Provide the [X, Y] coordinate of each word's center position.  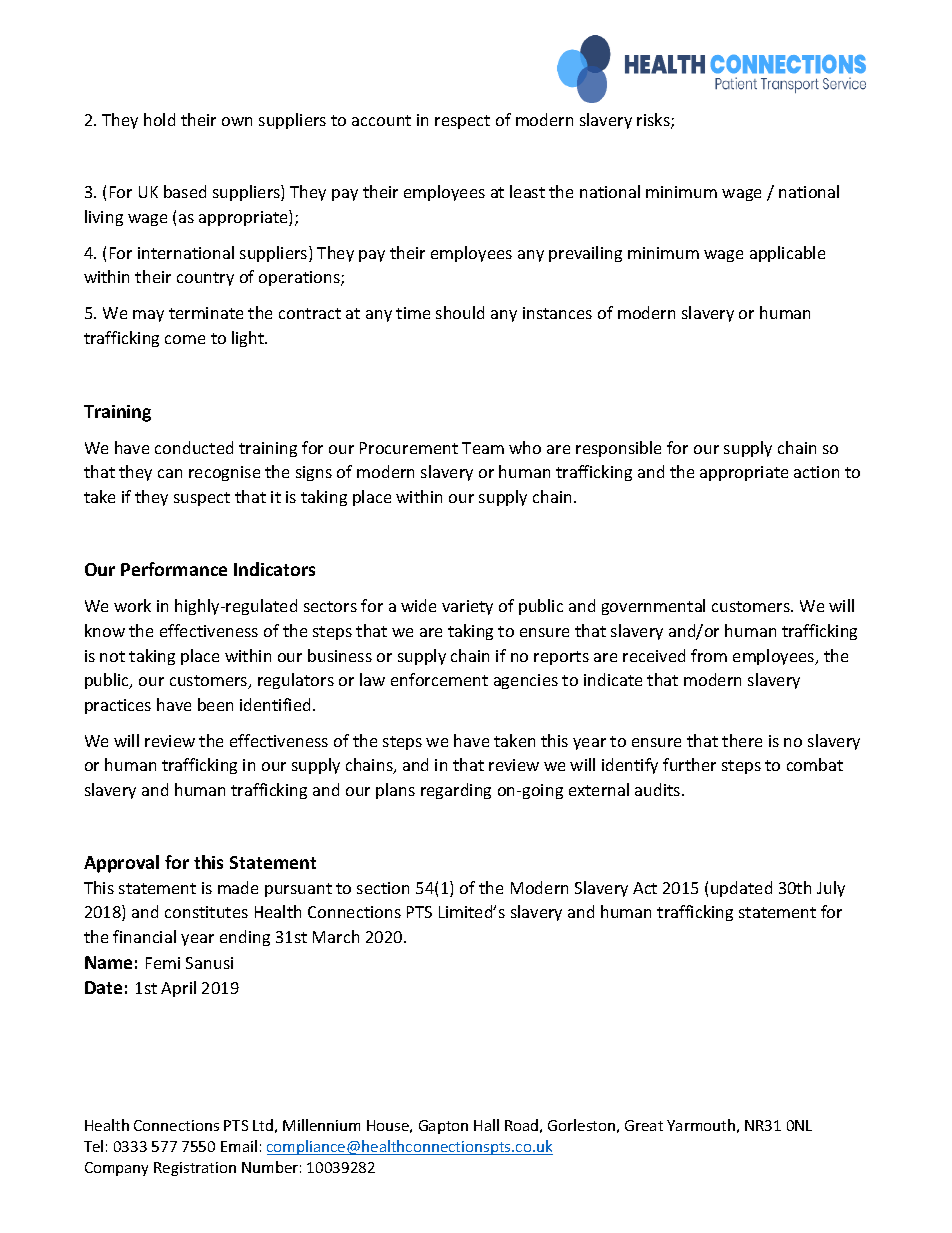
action [816, 472]
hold [159, 119]
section [383, 888]
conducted [194, 447]
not [112, 656]
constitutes [206, 912]
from [709, 655]
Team [483, 448]
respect [462, 122]
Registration [195, 1169]
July [831, 889]
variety [467, 607]
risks [654, 121]
